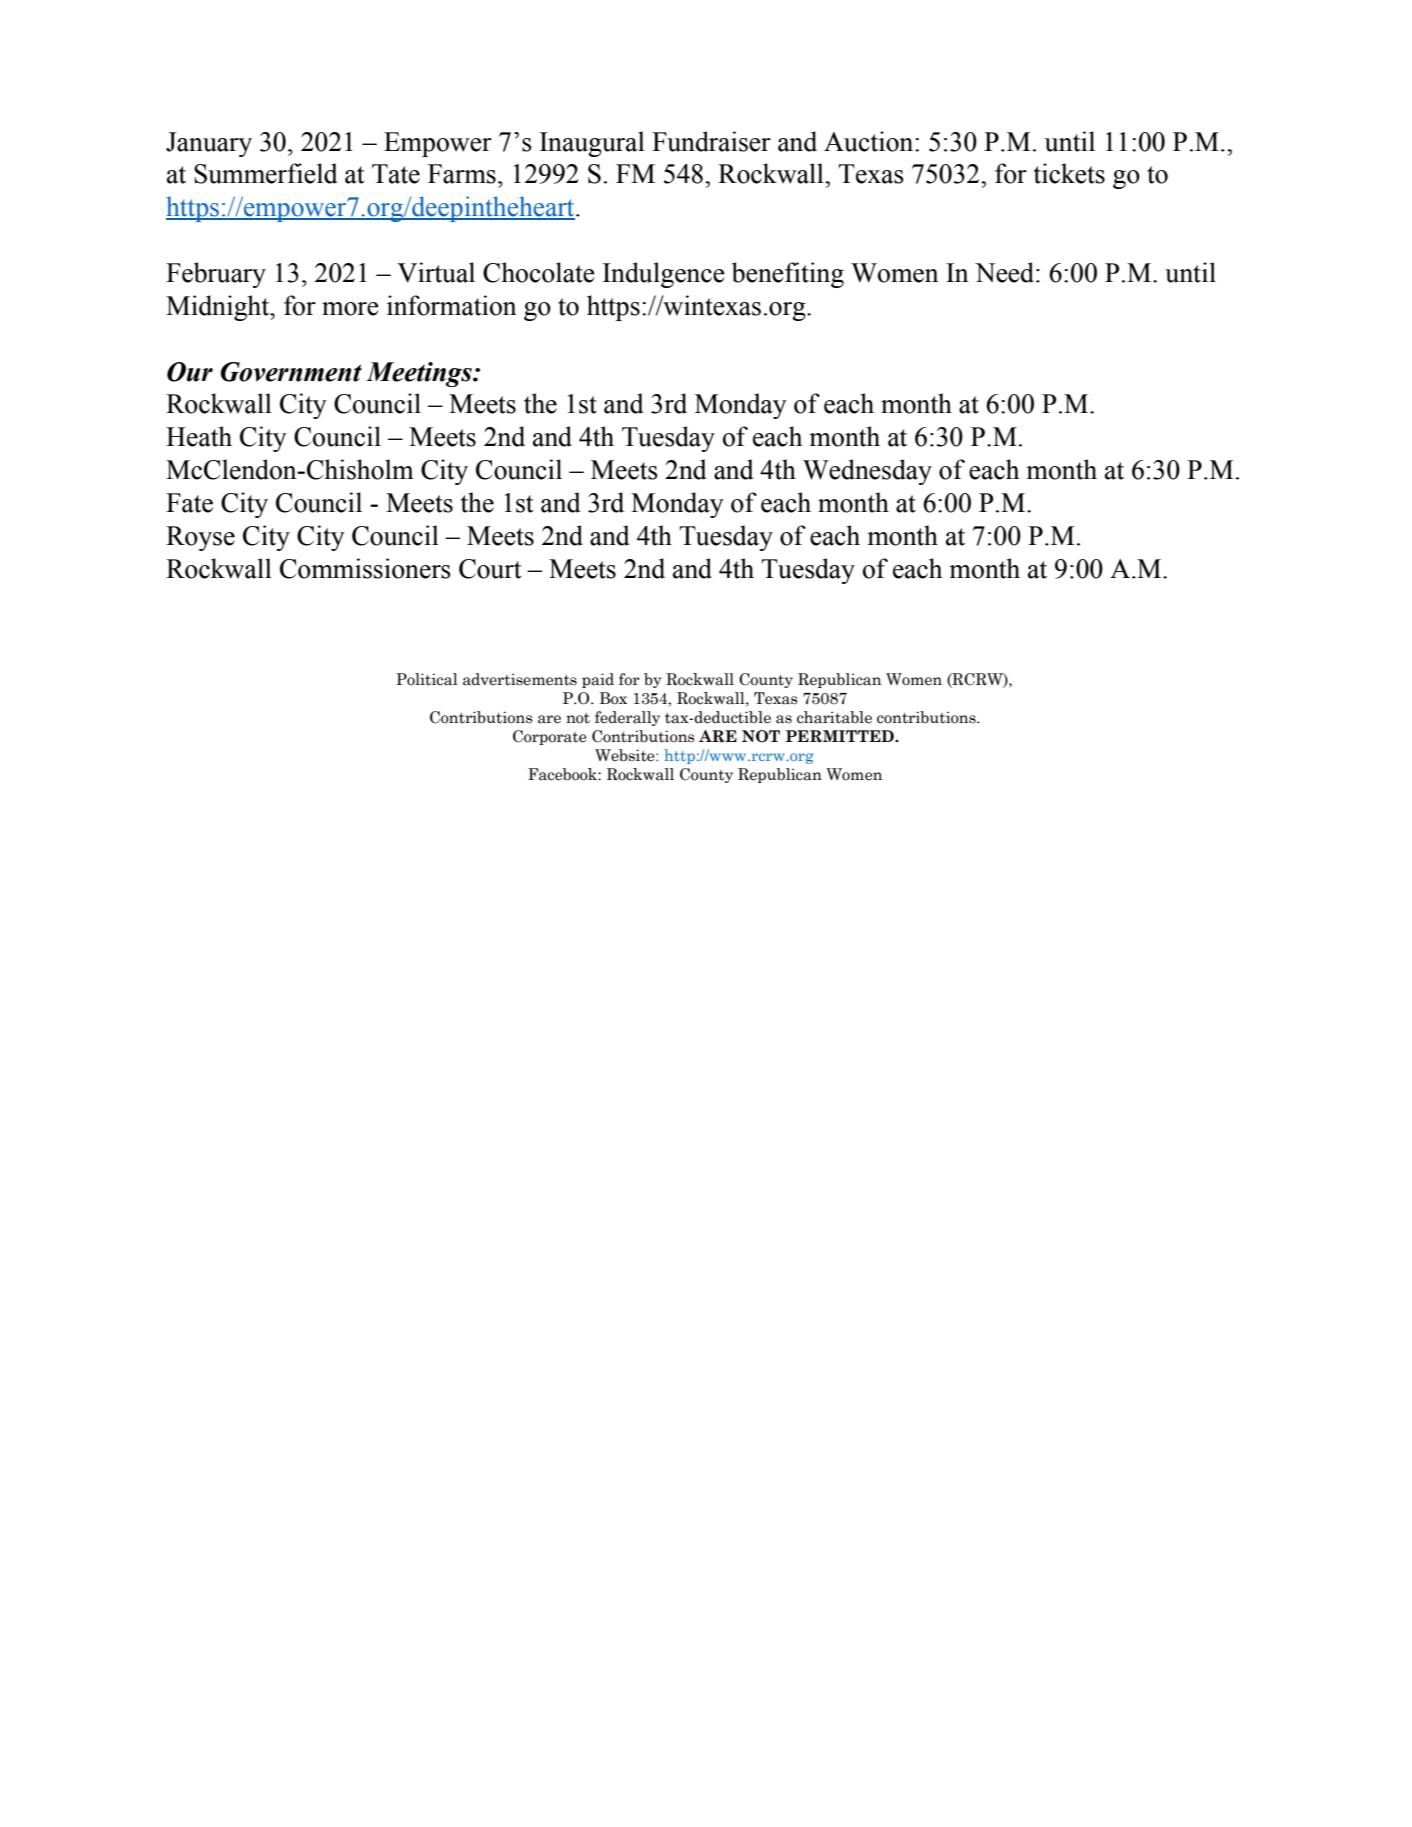 This image has width=1412, height=1827. I want to click on Political, so click(427, 679).
